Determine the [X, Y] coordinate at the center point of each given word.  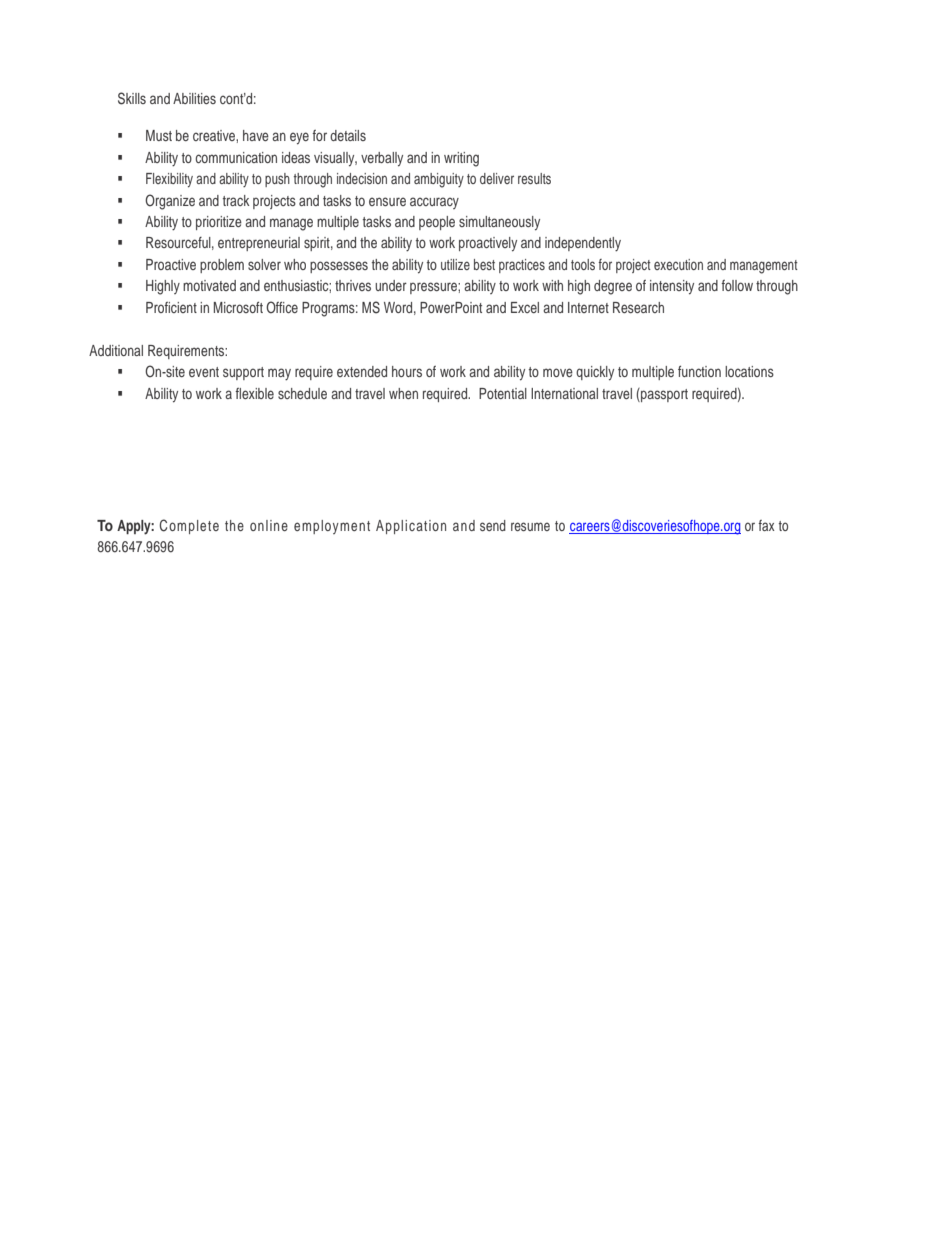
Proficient [171, 307]
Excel [525, 307]
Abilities [194, 98]
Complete [189, 526]
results [534, 178]
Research [638, 307]
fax [766, 525]
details [348, 135]
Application [411, 527]
